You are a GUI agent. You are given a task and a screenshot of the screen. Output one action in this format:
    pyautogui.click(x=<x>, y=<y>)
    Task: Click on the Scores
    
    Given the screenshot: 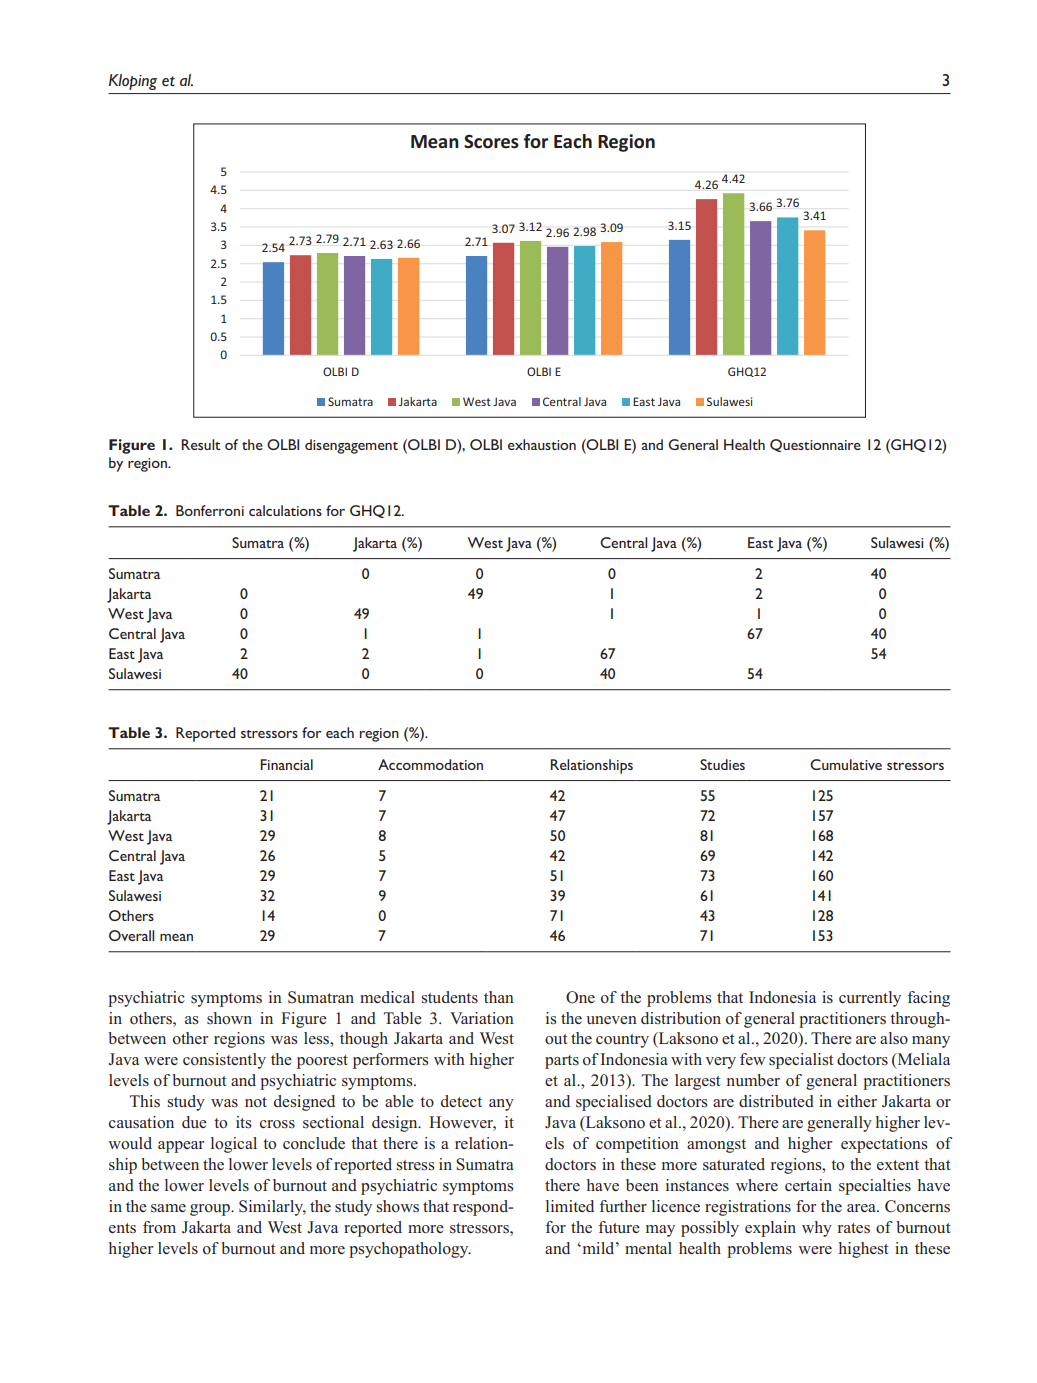 What is the action you would take?
    pyautogui.click(x=491, y=141)
